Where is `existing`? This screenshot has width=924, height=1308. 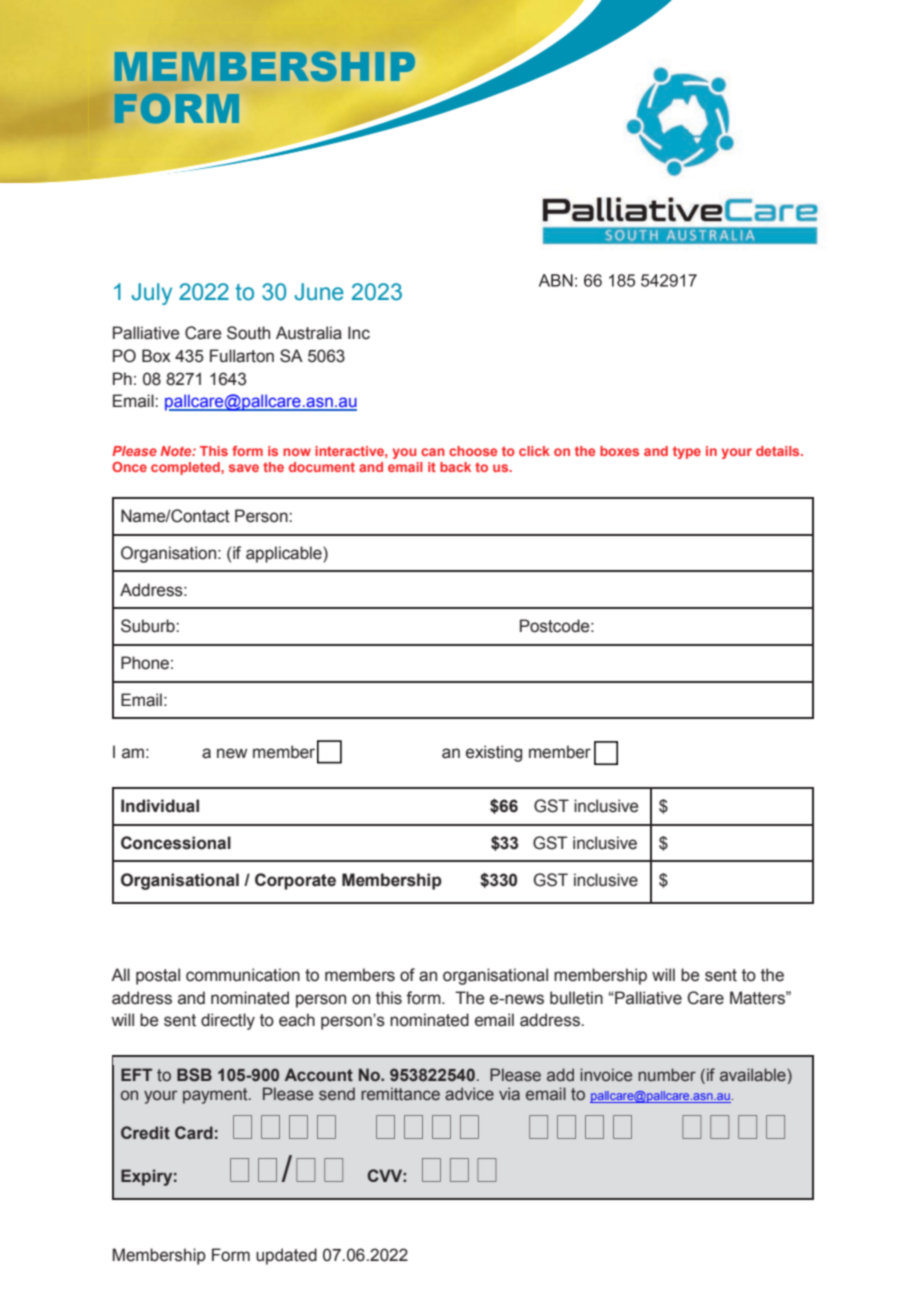 existing is located at coordinates (494, 753).
